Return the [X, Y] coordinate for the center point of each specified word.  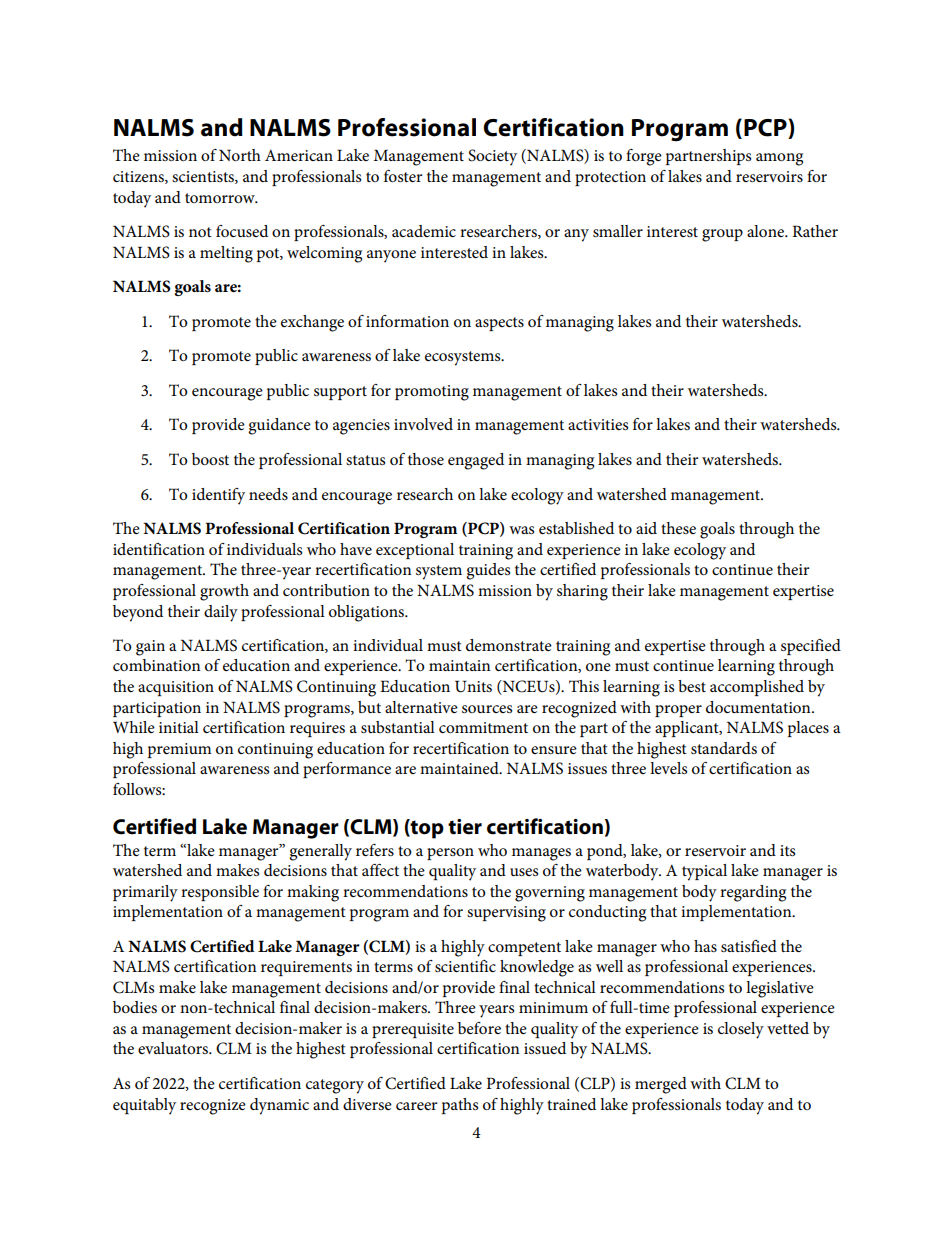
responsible [220, 893]
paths [460, 1106]
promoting [432, 393]
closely [741, 1030]
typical [704, 872]
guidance [279, 426]
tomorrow [221, 198]
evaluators [174, 1048]
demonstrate [509, 645]
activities [598, 424]
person [450, 854]
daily [221, 613]
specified [811, 647]
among [779, 159]
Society [492, 157]
